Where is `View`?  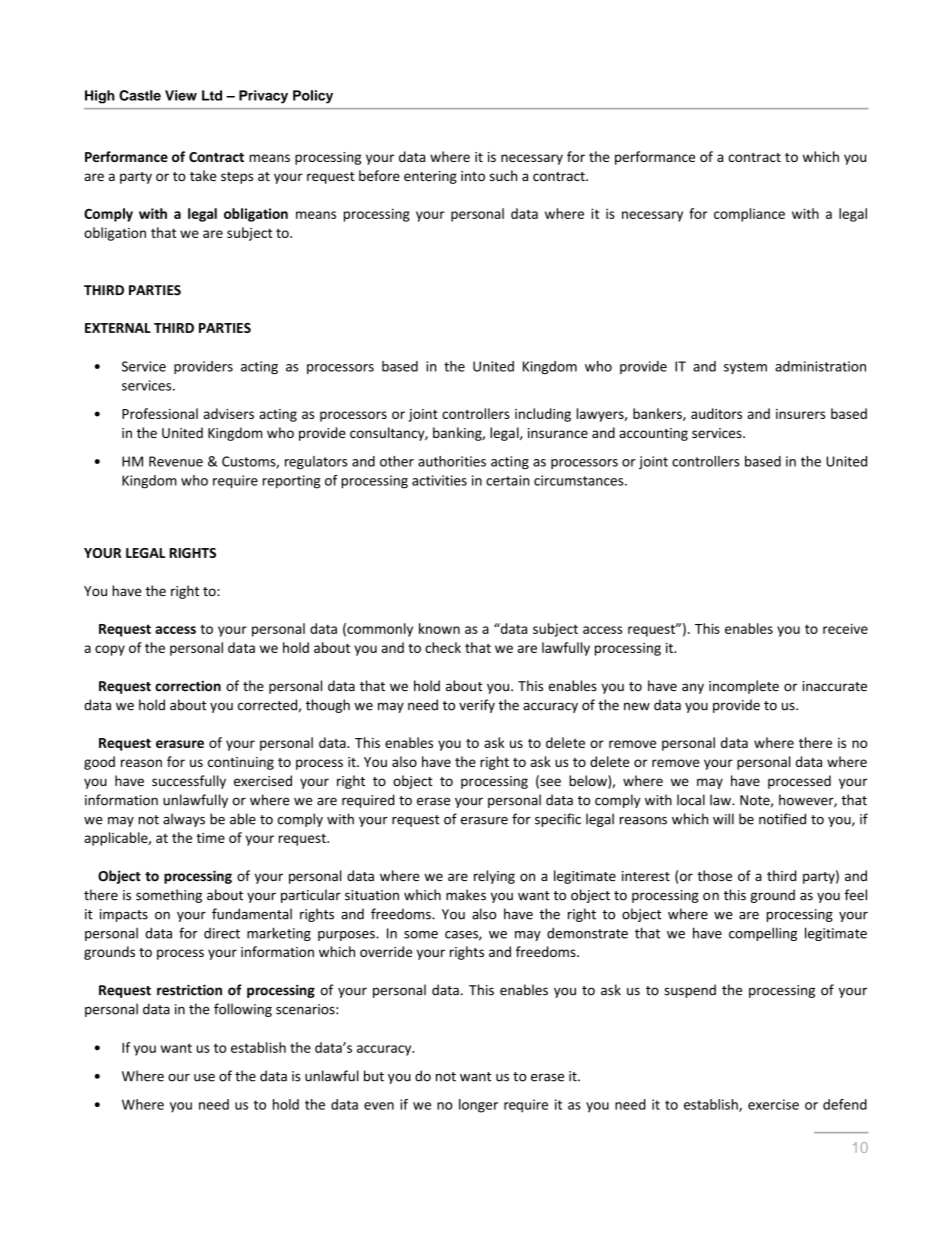
View is located at coordinates (181, 95).
